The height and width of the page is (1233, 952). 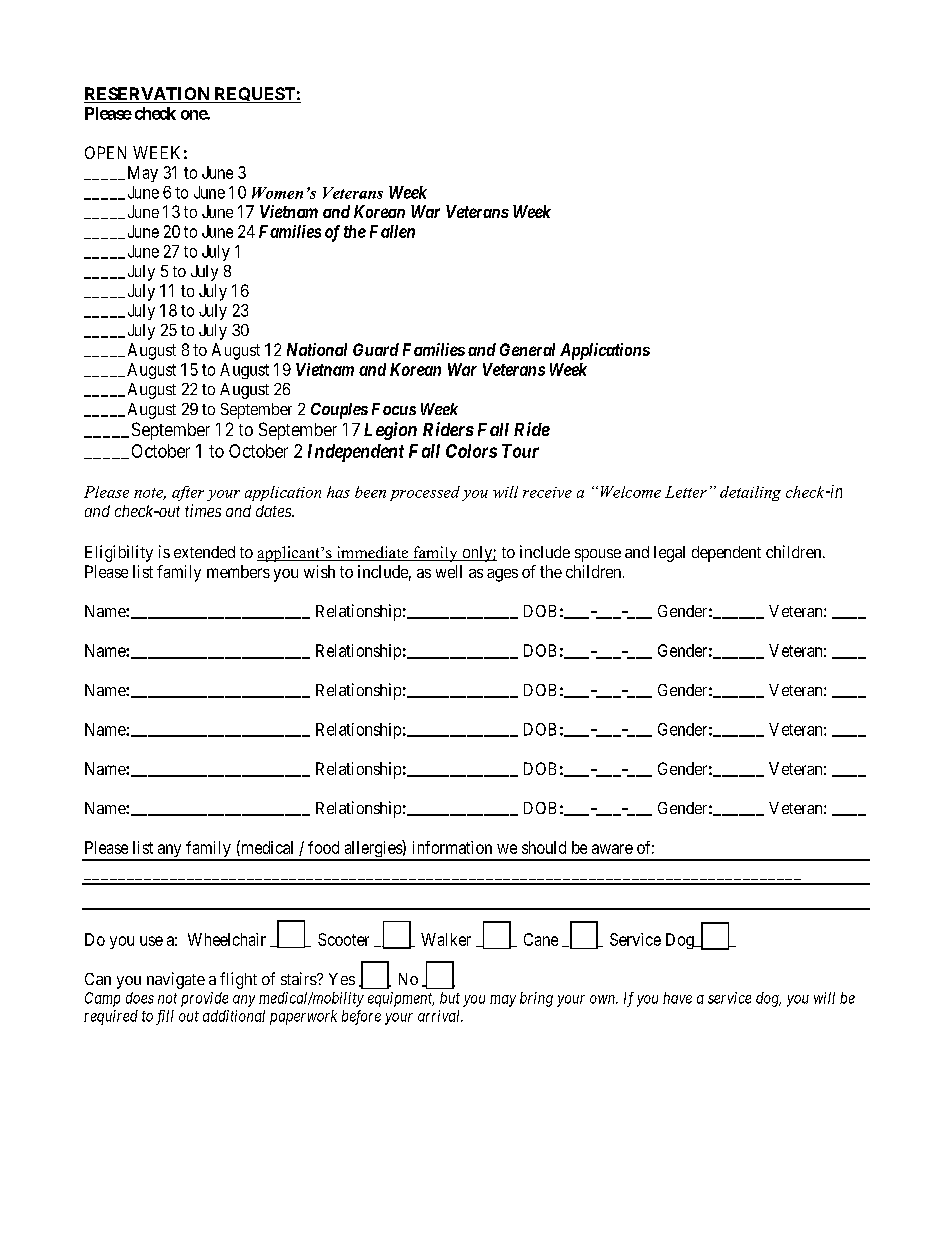 What do you see at coordinates (449, 571) in the page?
I see `well` at bounding box center [449, 571].
